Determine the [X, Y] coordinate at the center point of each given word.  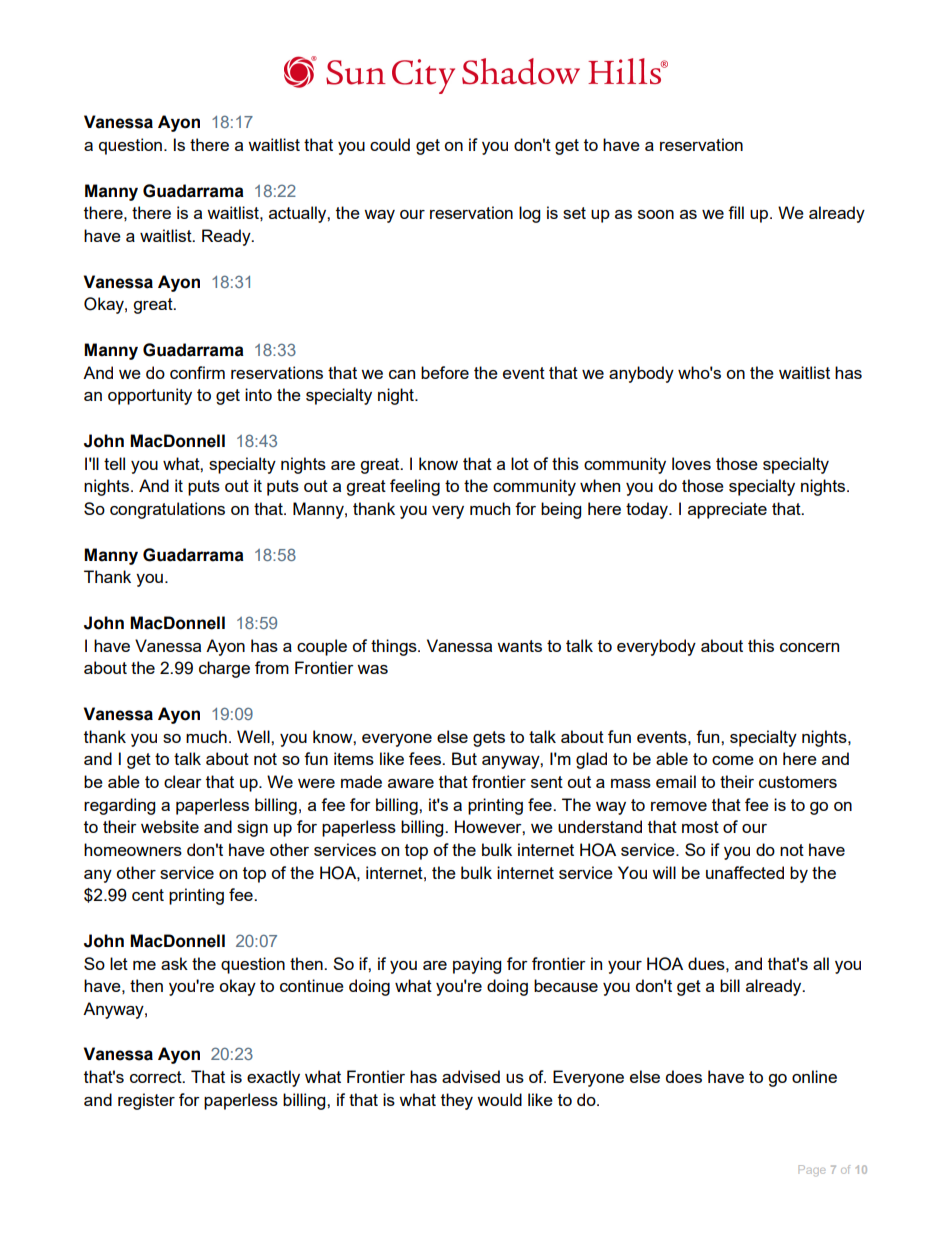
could [390, 144]
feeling [415, 487]
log [529, 214]
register [146, 1101]
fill [736, 212]
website [170, 826]
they [457, 1101]
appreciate [727, 510]
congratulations [167, 510]
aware [411, 783]
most [700, 827]
